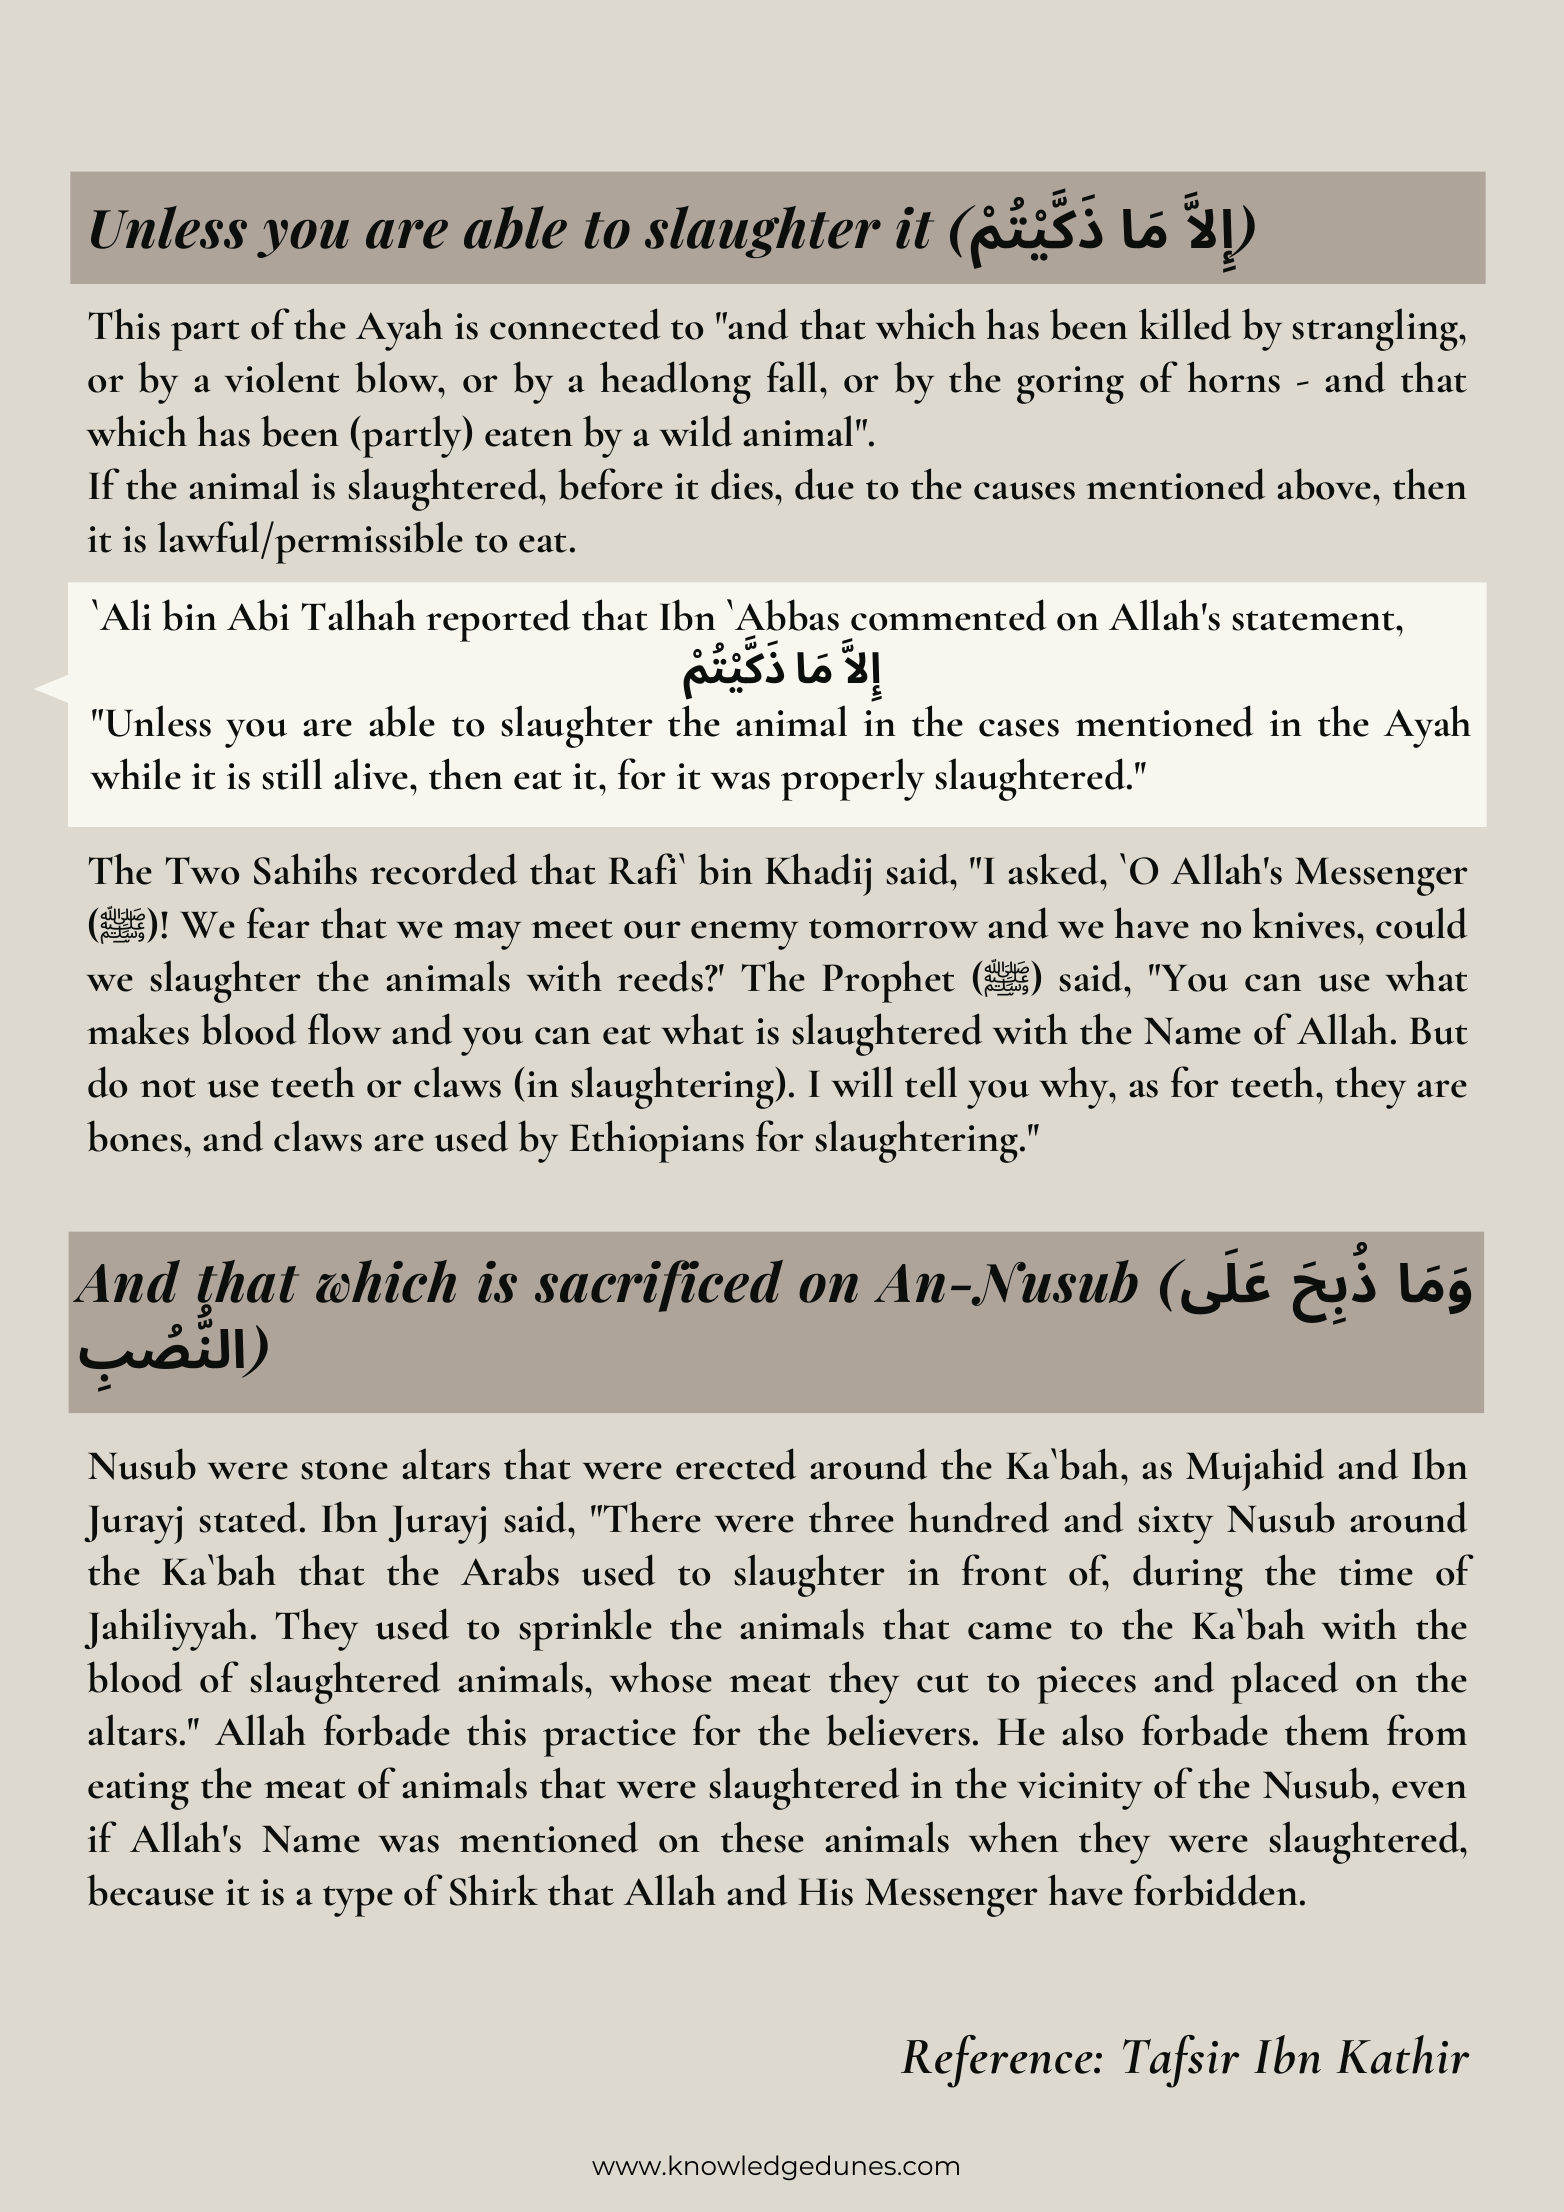 The width and height of the screenshot is (1564, 2212). Describe the element at coordinates (1075, 1087) in the screenshot. I see `why` at that location.
